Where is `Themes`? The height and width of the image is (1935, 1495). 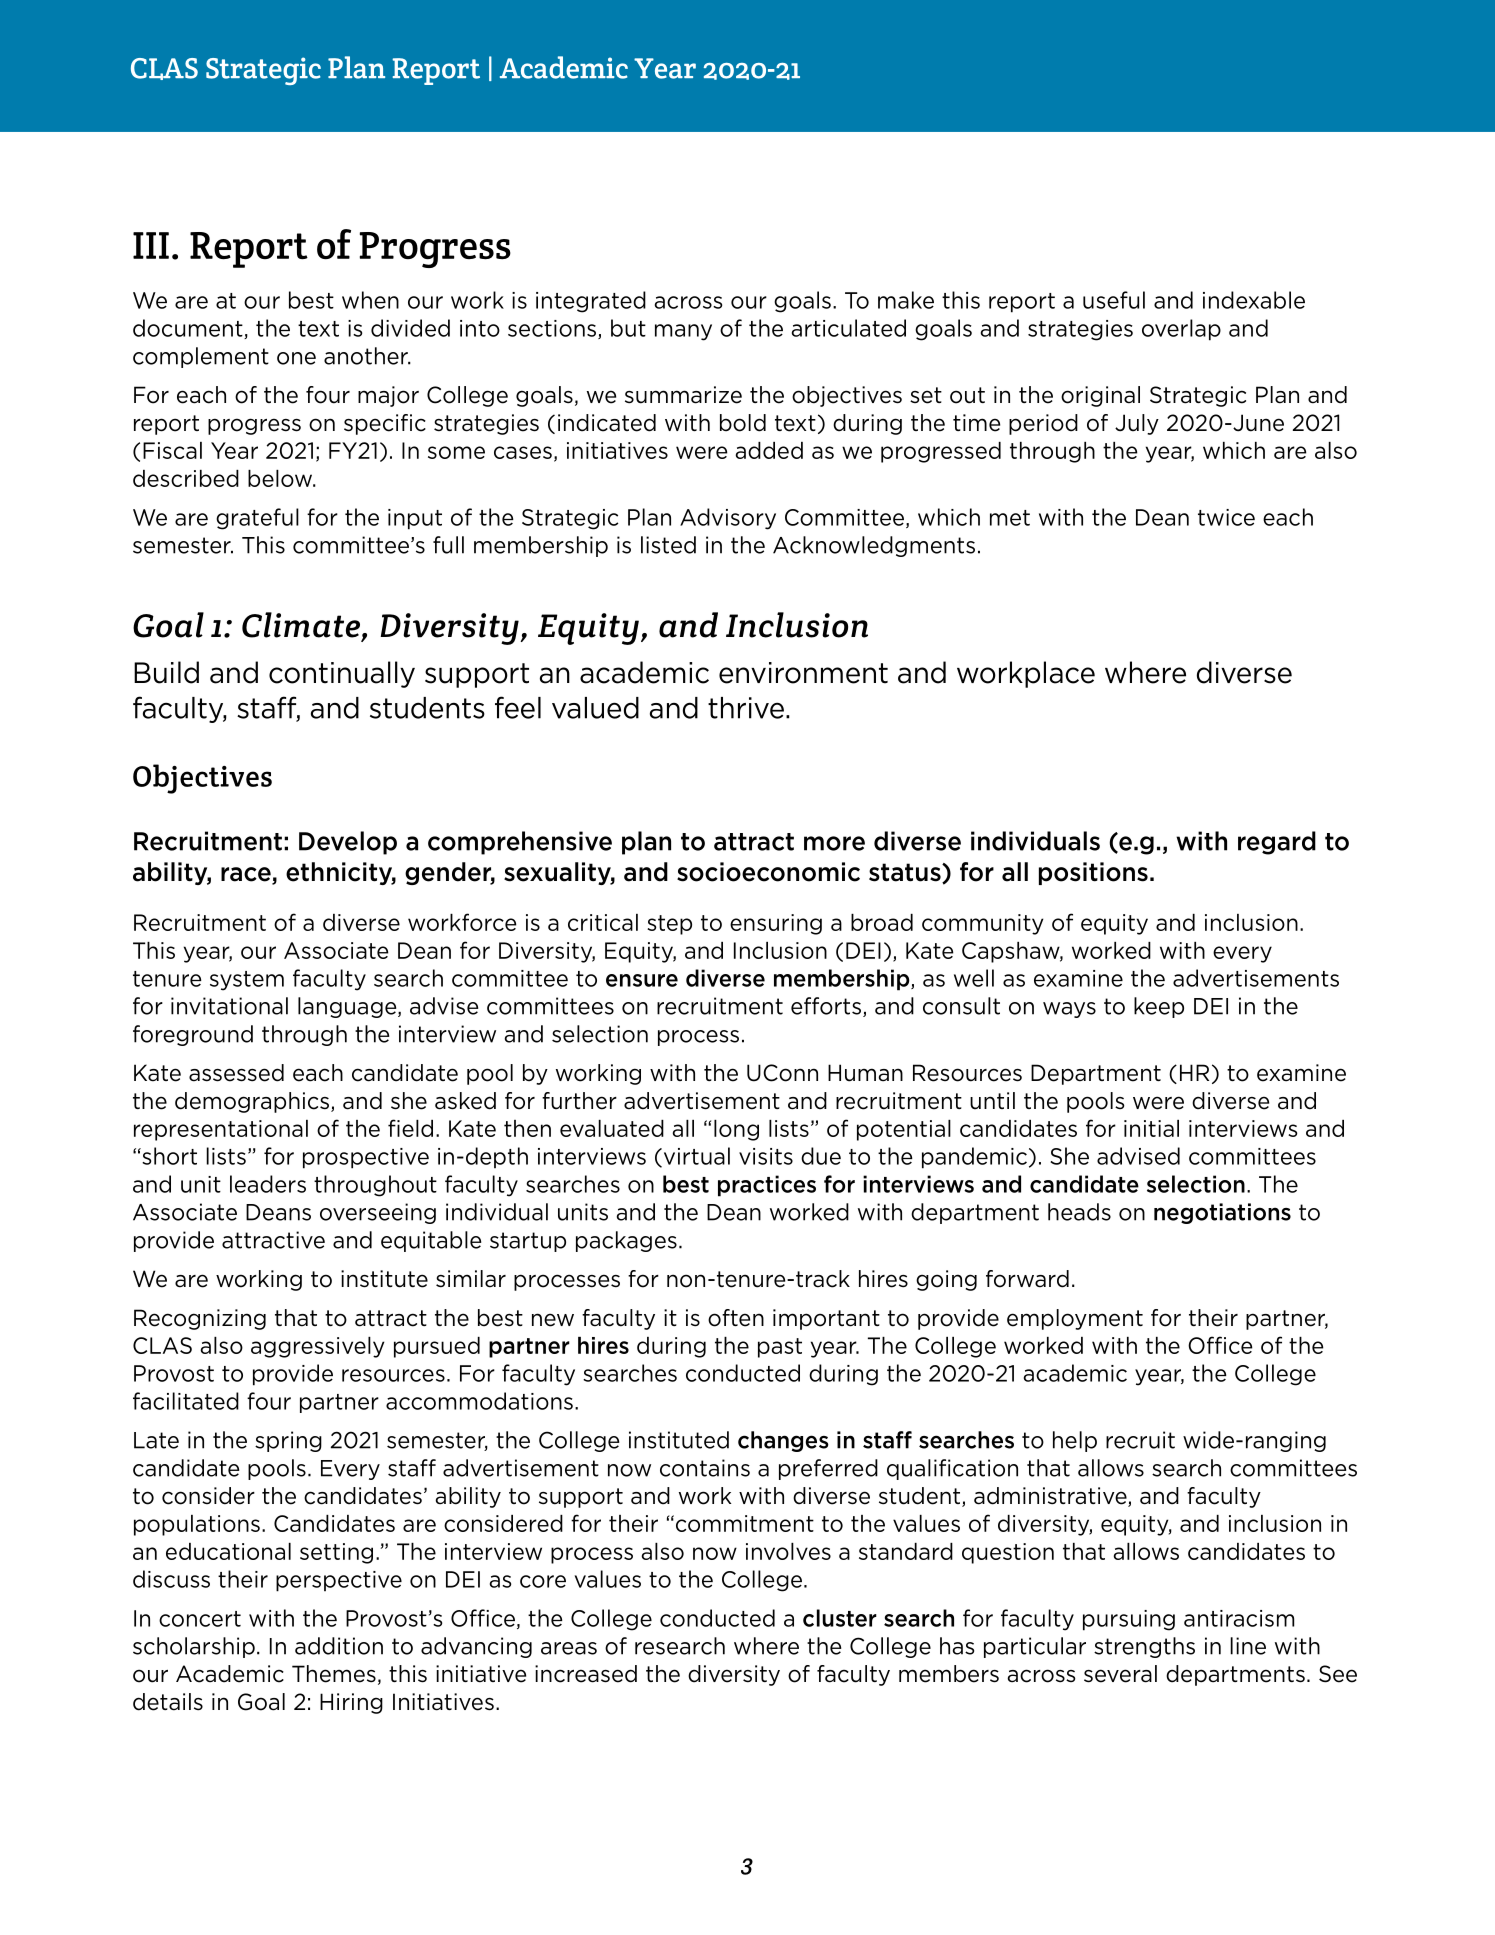
Themes is located at coordinates (334, 1674).
